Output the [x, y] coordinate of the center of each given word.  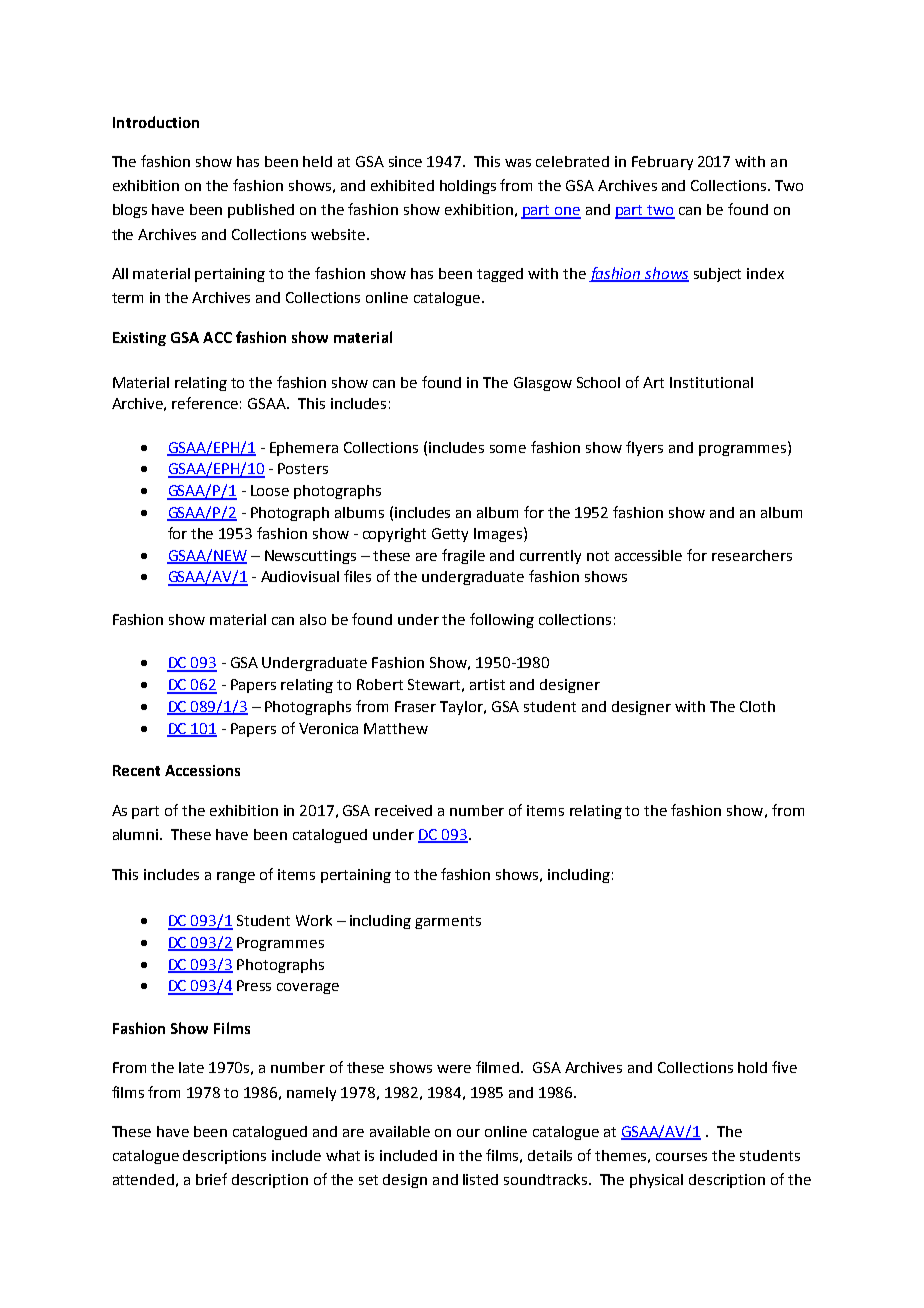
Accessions [202, 770]
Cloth [757, 706]
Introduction [156, 122]
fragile [463, 556]
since [405, 161]
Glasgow [543, 384]
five [784, 1067]
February [662, 163]
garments [448, 922]
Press [254, 985]
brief [211, 1179]
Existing [139, 339]
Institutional [711, 382]
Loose [270, 490]
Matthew [396, 728]
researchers [752, 555]
